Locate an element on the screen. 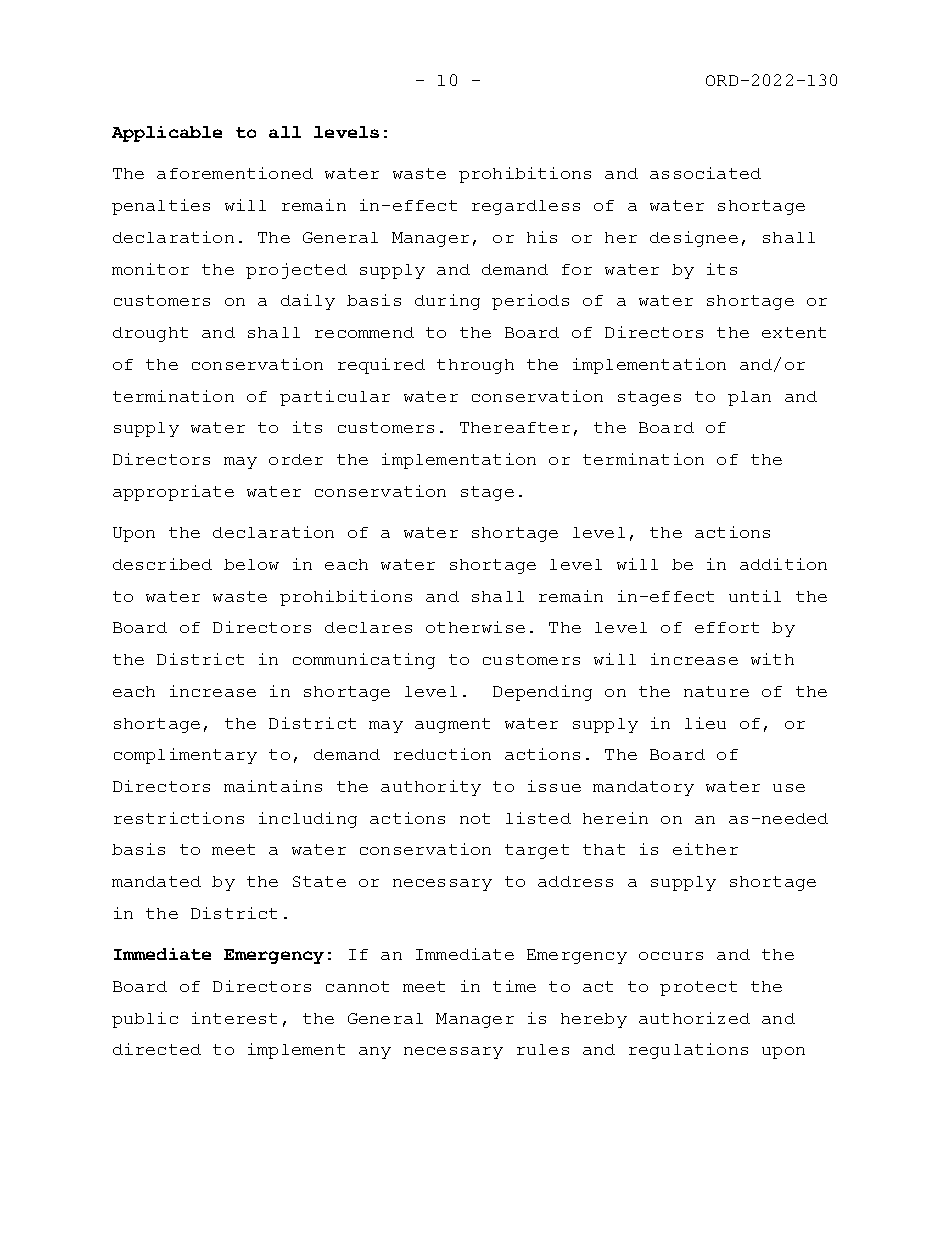 This screenshot has width=952, height=1233. regardless is located at coordinates (526, 207).
